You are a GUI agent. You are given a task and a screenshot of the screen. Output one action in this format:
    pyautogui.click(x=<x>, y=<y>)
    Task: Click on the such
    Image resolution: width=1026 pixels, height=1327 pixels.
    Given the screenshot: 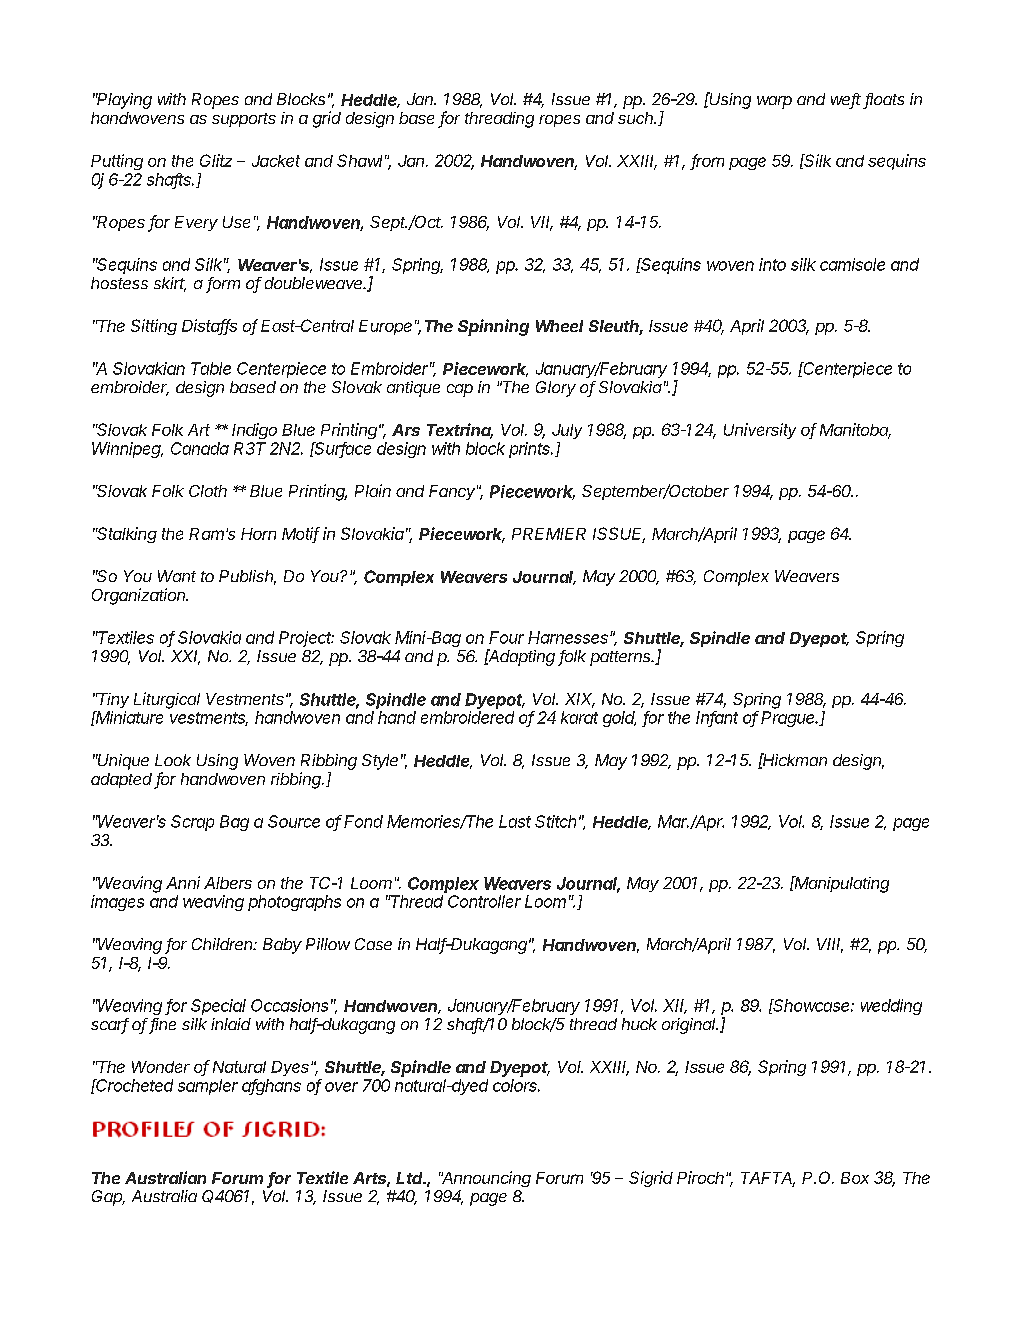 What is the action you would take?
    pyautogui.click(x=637, y=118)
